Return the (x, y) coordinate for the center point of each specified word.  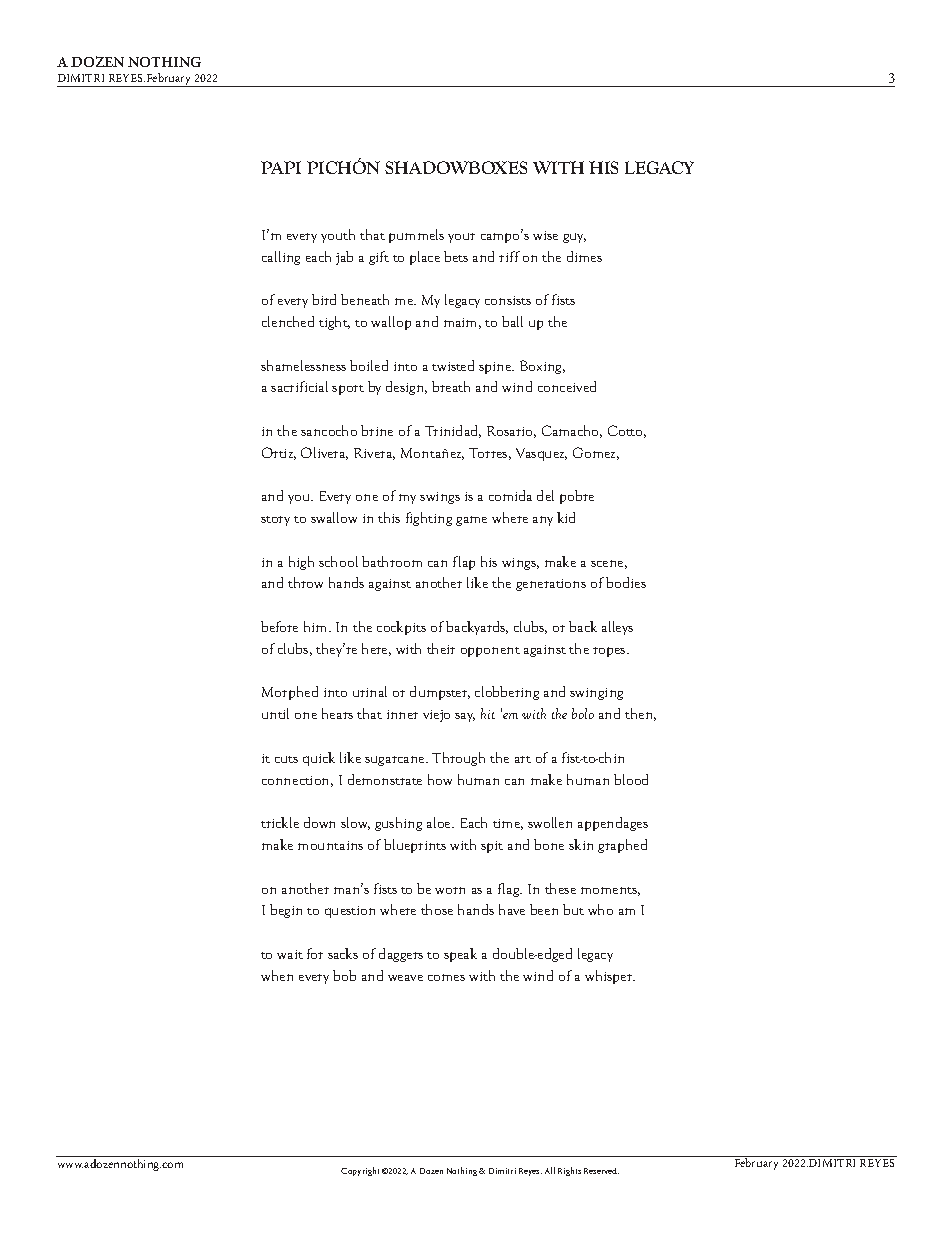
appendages (613, 824)
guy (574, 238)
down (319, 822)
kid (566, 517)
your (461, 238)
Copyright (360, 1171)
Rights (569, 1171)
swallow (334, 517)
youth (338, 236)
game (471, 521)
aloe (440, 822)
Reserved (601, 1171)
